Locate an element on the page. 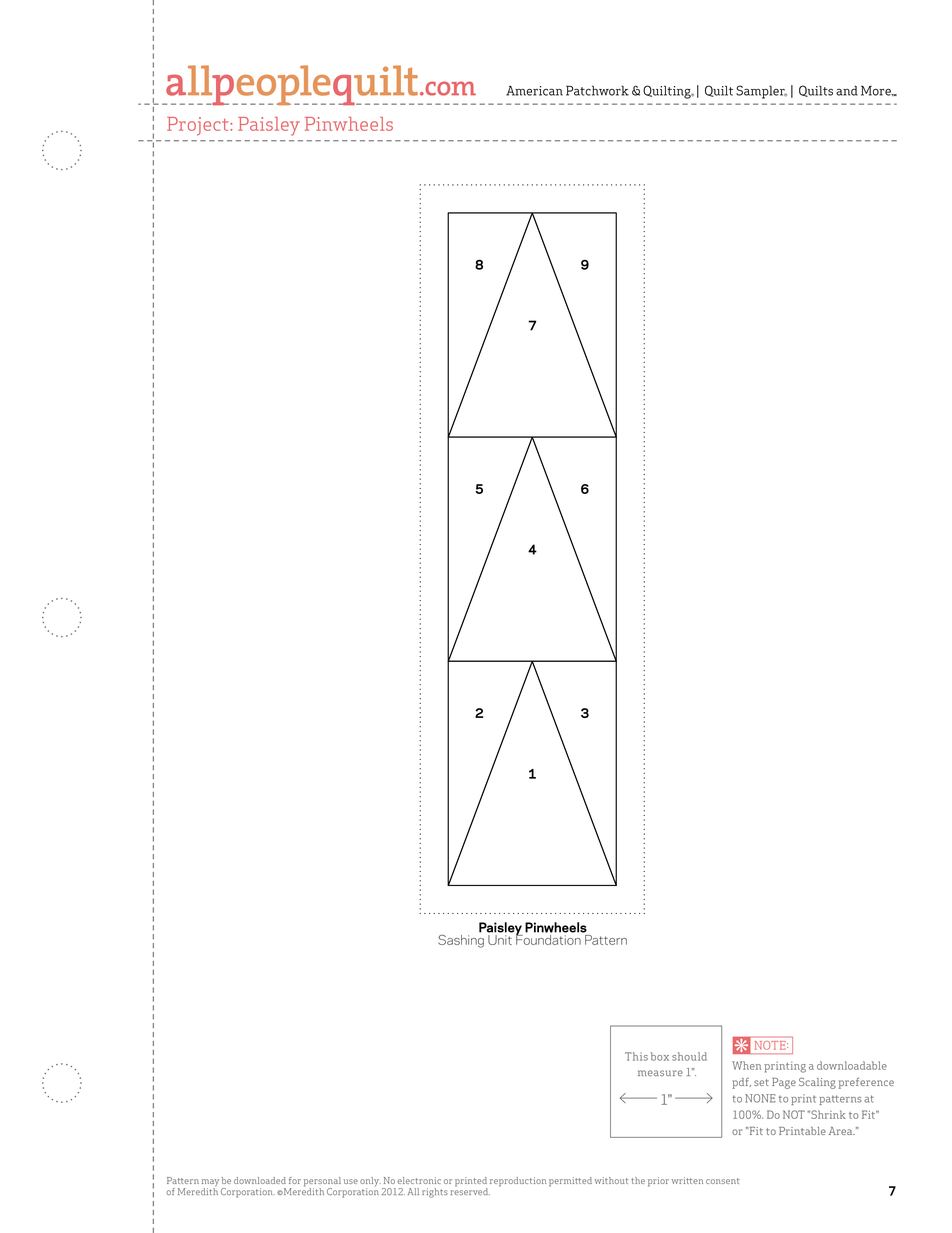 Image resolution: width=952 pixels, height=1233 pixels. When is located at coordinates (746, 1065).
